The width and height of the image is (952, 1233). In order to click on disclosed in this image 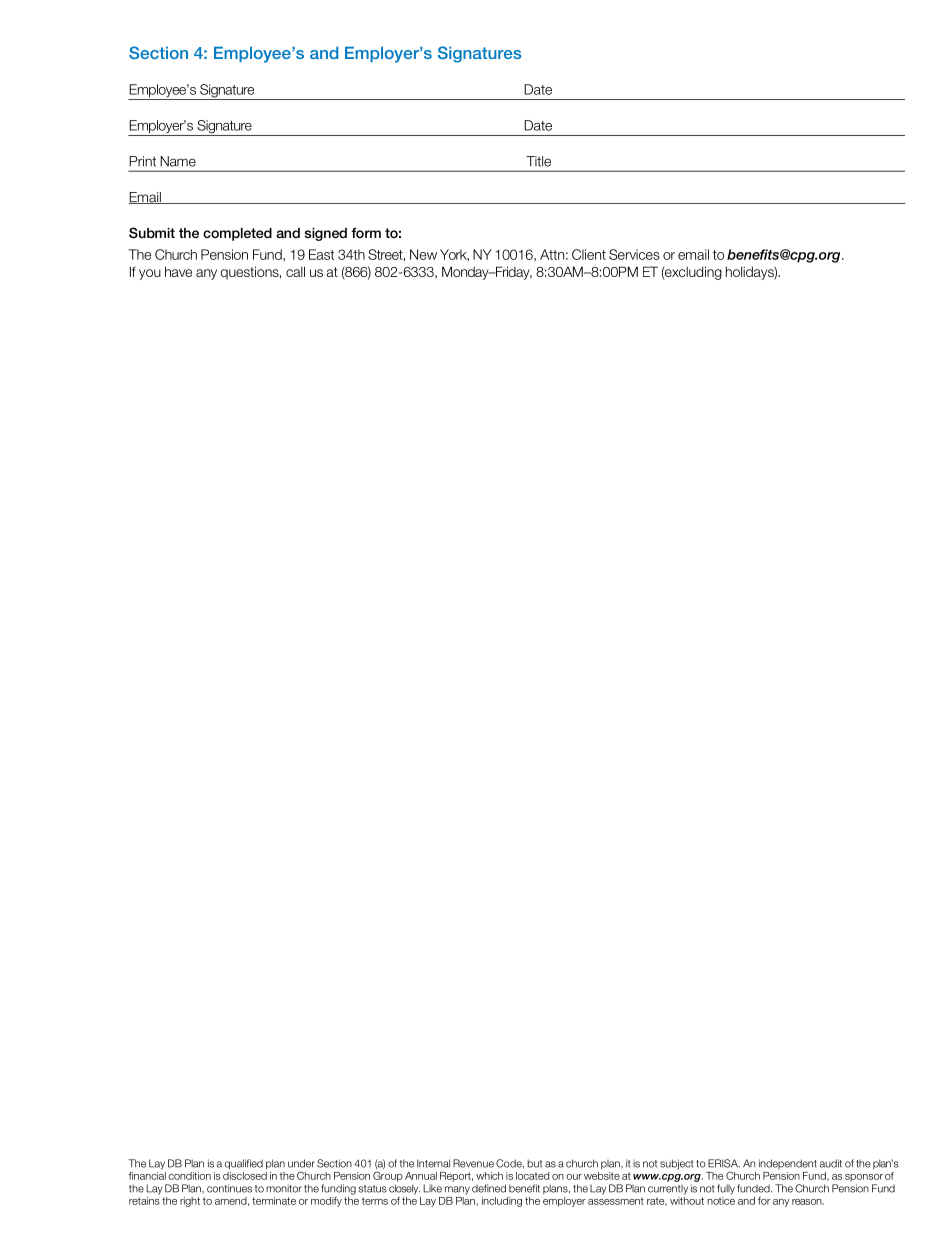, I will do `click(245, 1174)`.
